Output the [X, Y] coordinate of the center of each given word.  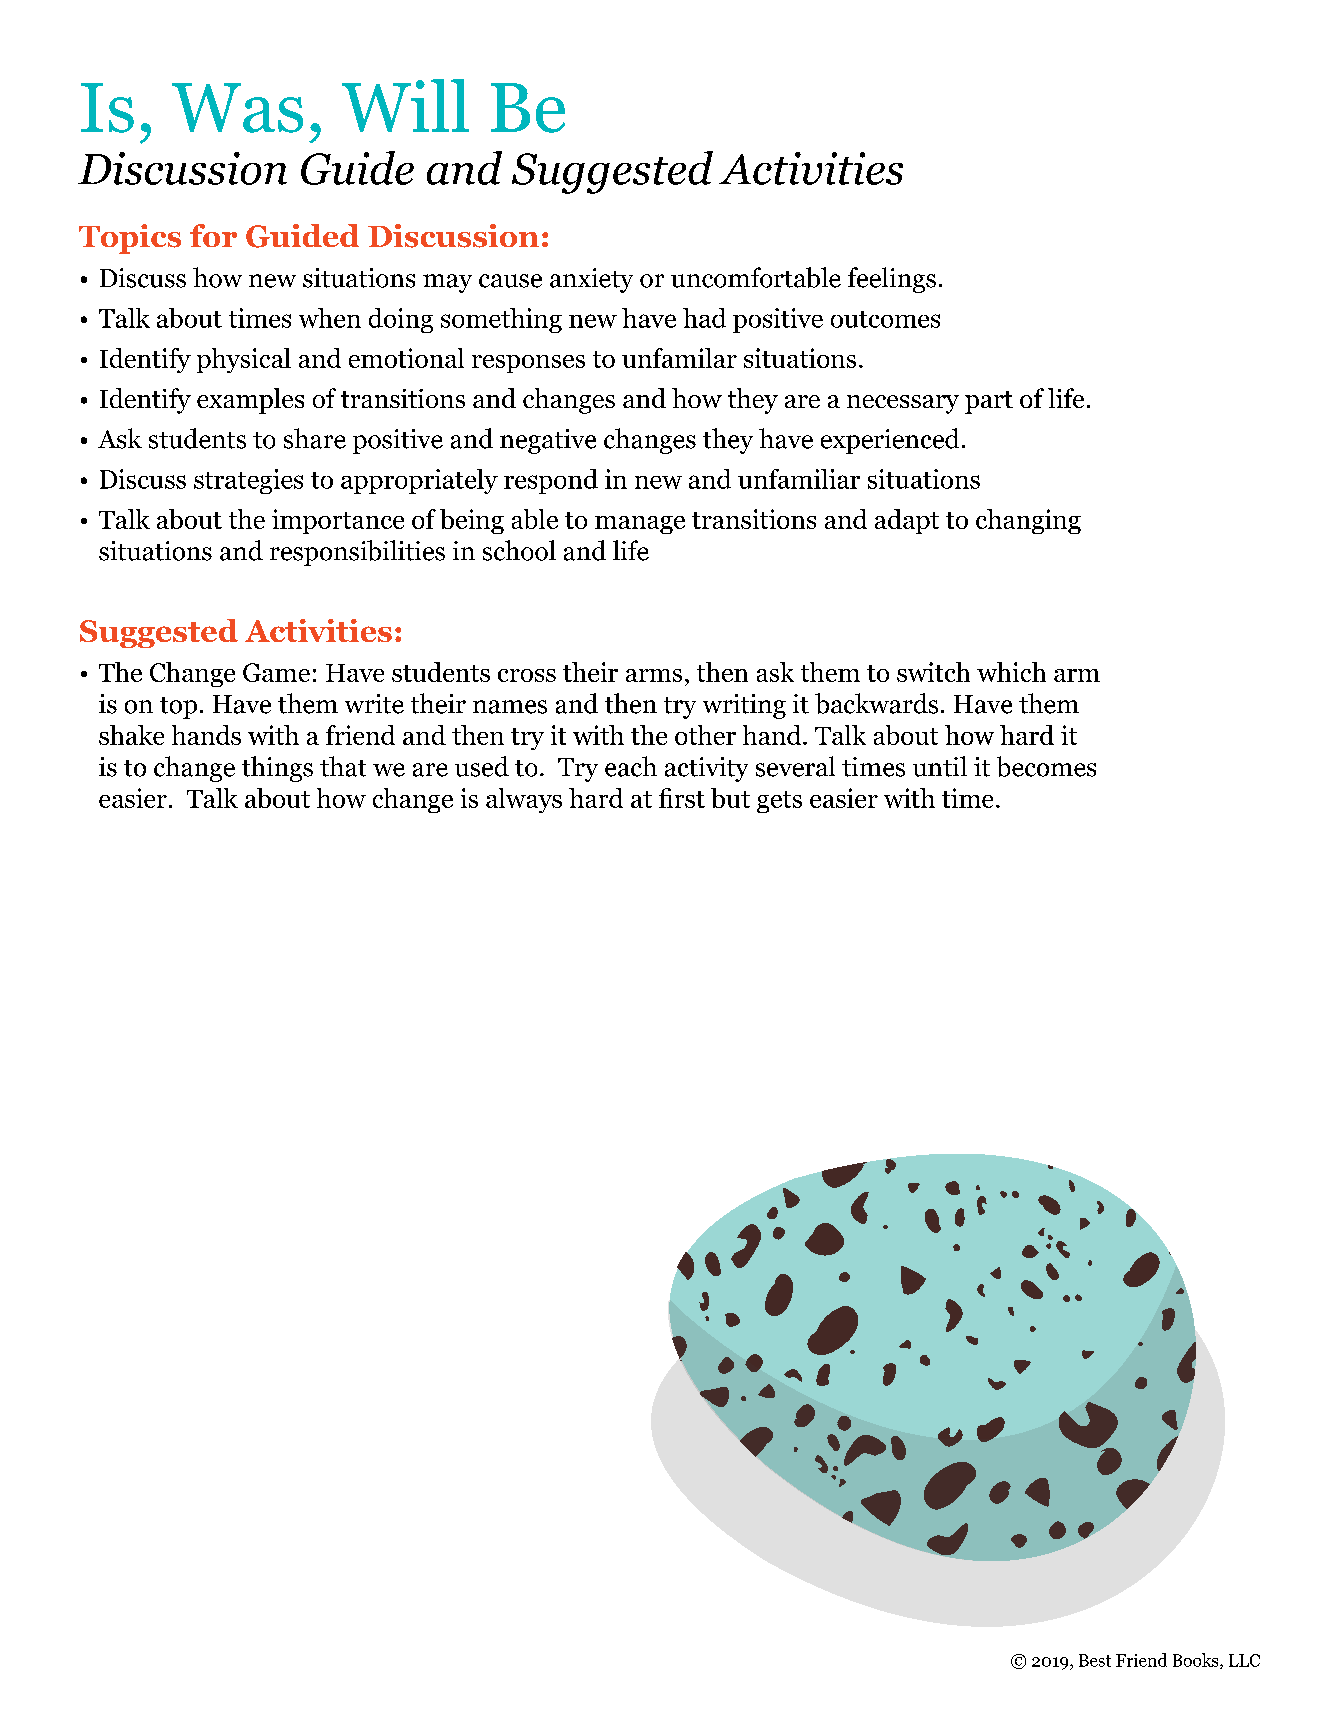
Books [1197, 1661]
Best [1095, 1660]
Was [237, 108]
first [682, 798]
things [277, 769]
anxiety [591, 280]
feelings [892, 280]
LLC [1244, 1660]
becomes [1046, 766]
